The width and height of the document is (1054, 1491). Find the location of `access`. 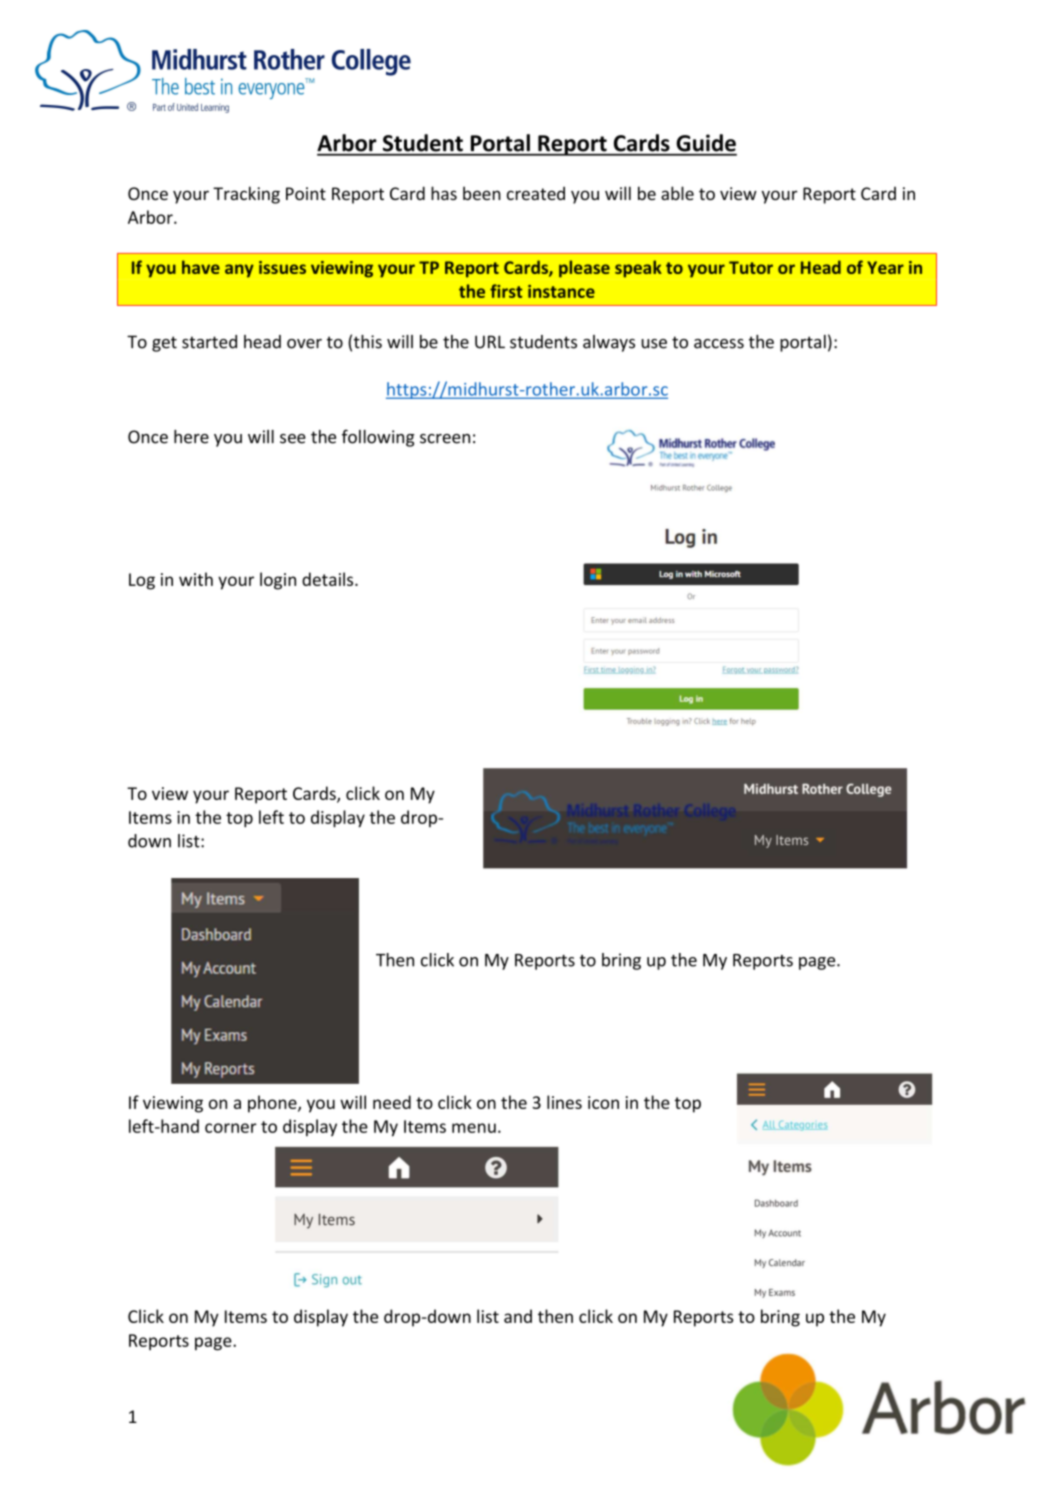

access is located at coordinates (719, 344).
